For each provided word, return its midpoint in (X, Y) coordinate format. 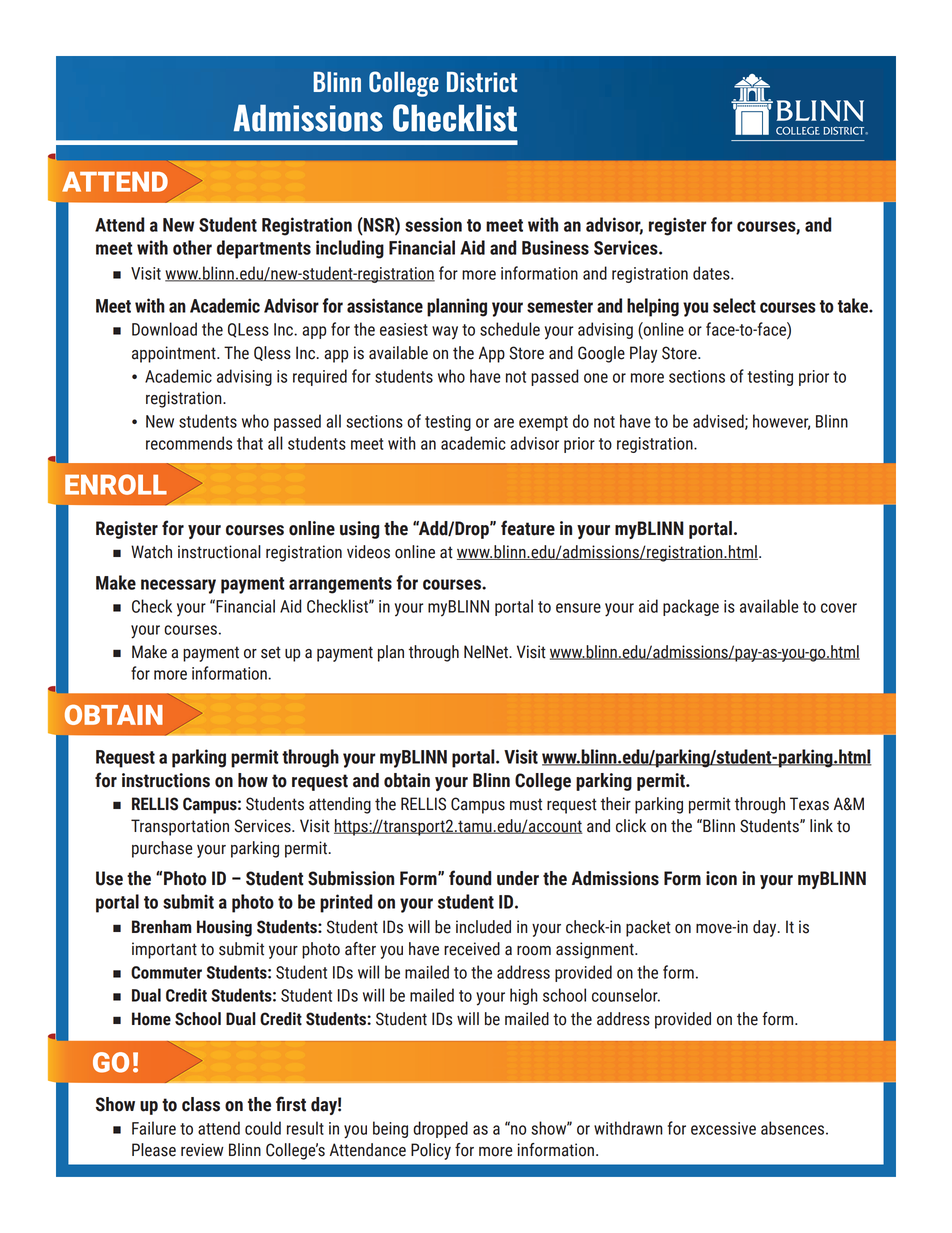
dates (712, 273)
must (526, 804)
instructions (166, 780)
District (482, 82)
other (192, 247)
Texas (809, 804)
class (201, 1104)
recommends (189, 443)
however (781, 422)
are (504, 423)
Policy (431, 1151)
